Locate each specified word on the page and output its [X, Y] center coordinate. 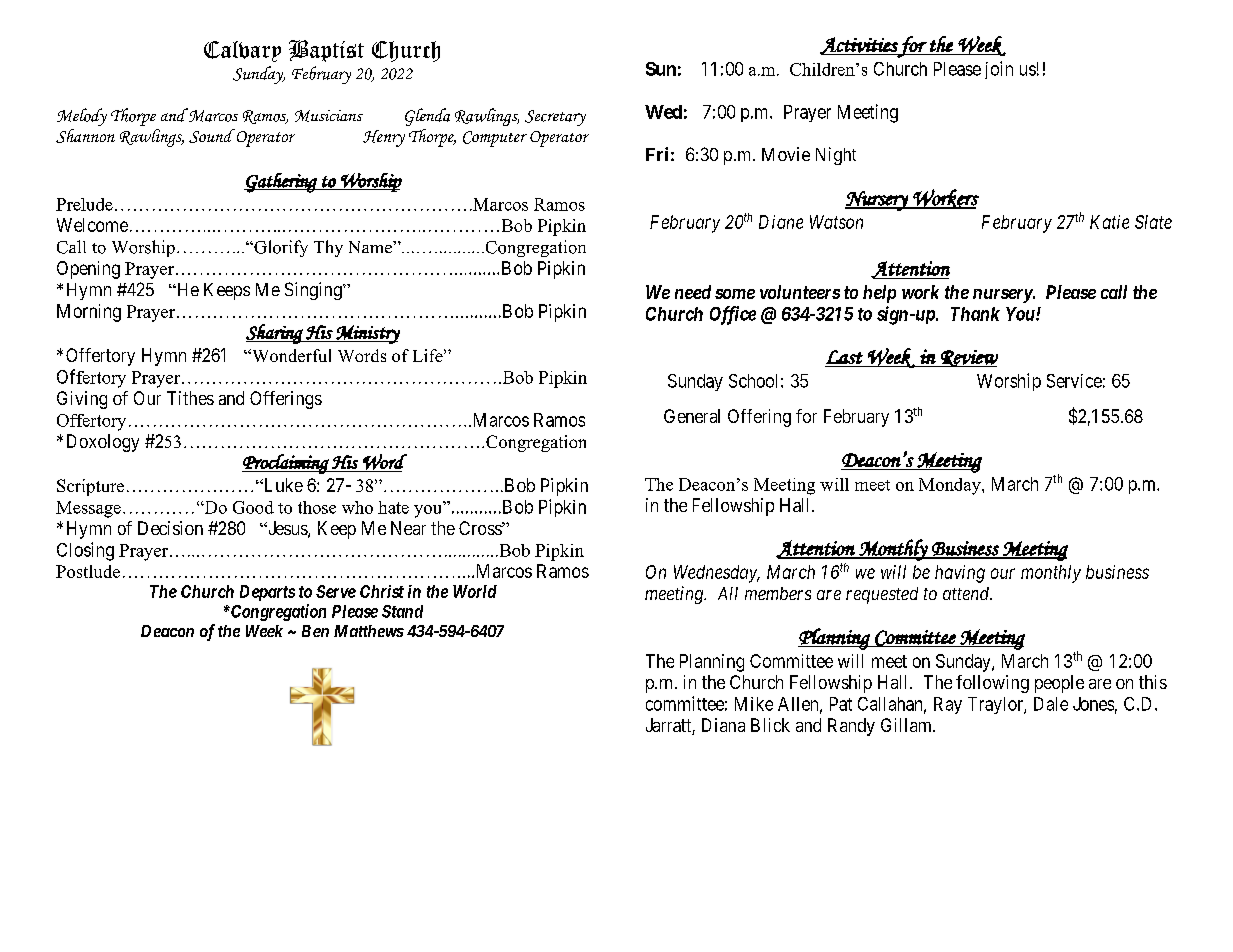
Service [1074, 381]
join [999, 70]
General [692, 416]
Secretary [555, 118]
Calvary [242, 51]
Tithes [190, 398]
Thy [328, 248]
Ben [315, 631]
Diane [781, 222]
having [960, 574]
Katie [1109, 222]
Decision [170, 528]
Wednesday [716, 574]
